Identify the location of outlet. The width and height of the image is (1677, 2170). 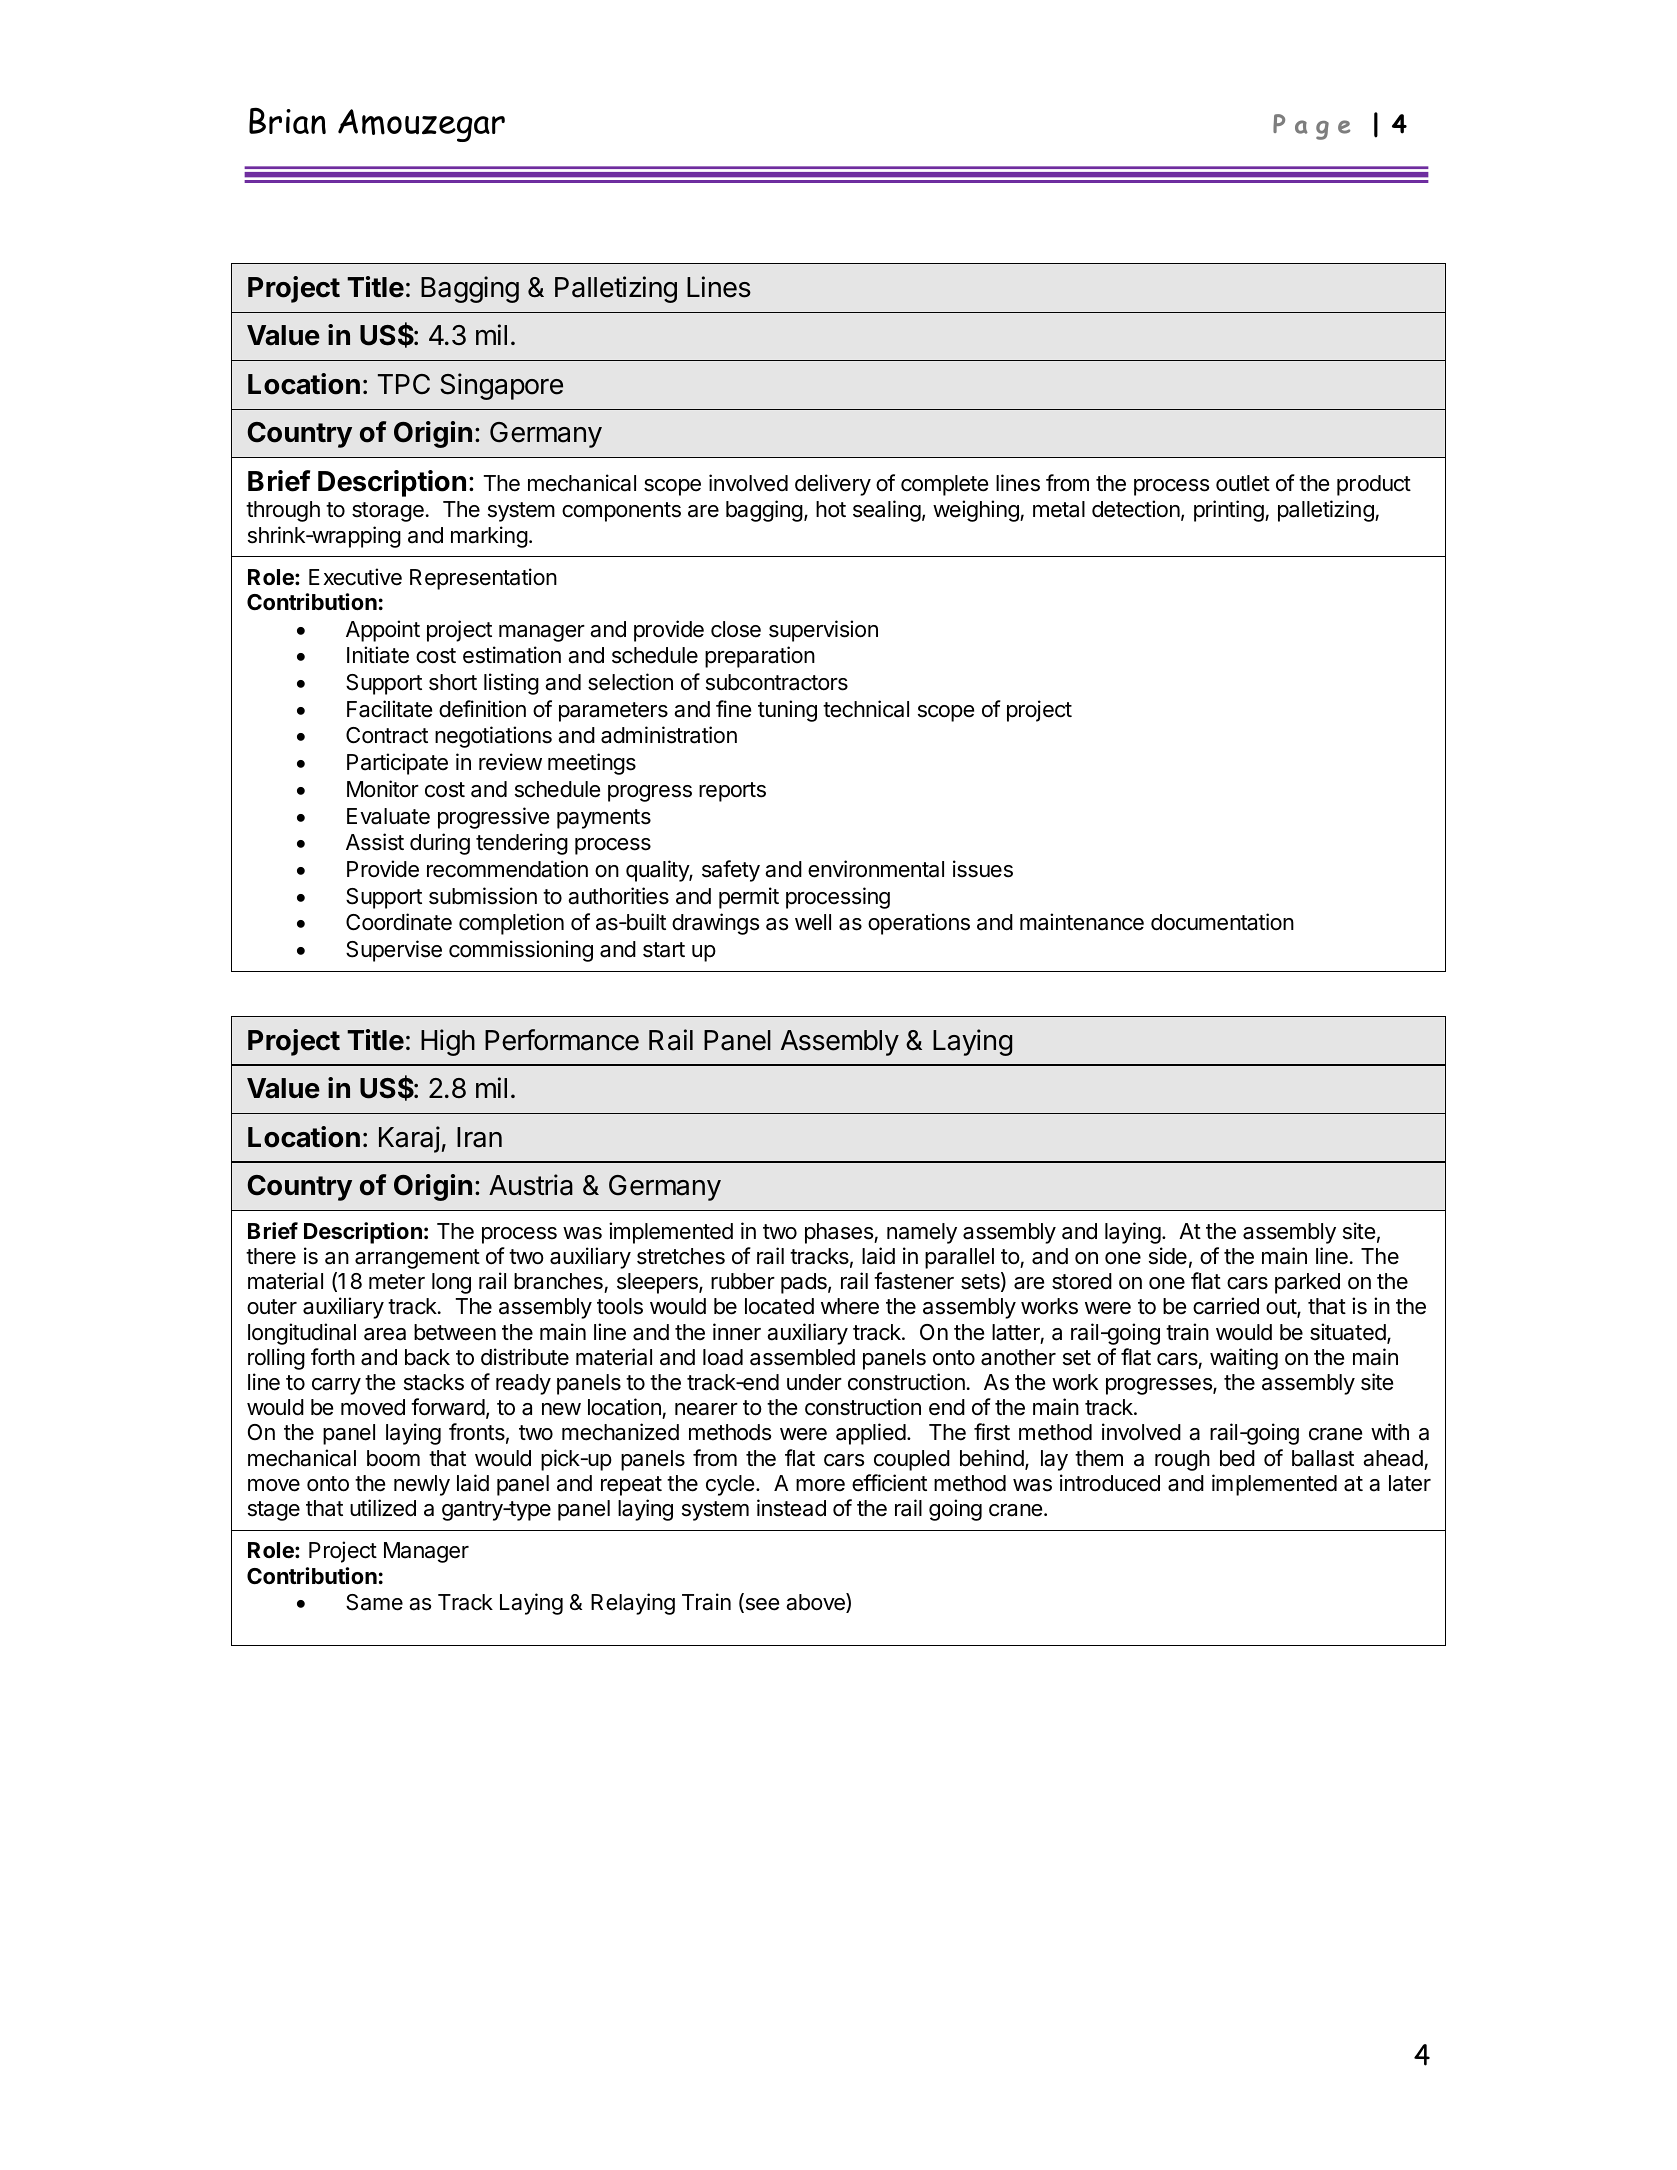
(1243, 483).
